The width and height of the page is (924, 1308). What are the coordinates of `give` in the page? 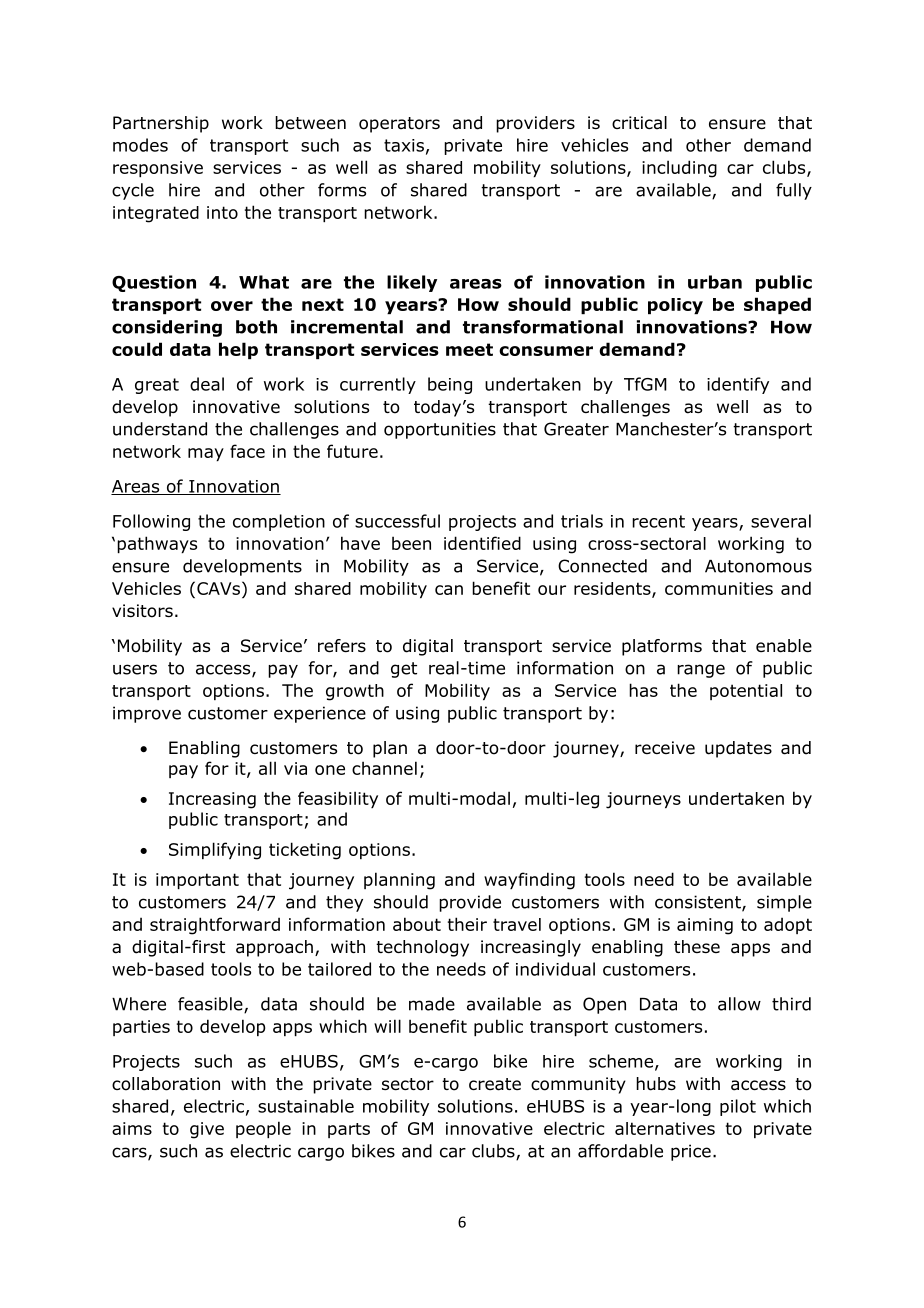 It's located at (207, 1130).
